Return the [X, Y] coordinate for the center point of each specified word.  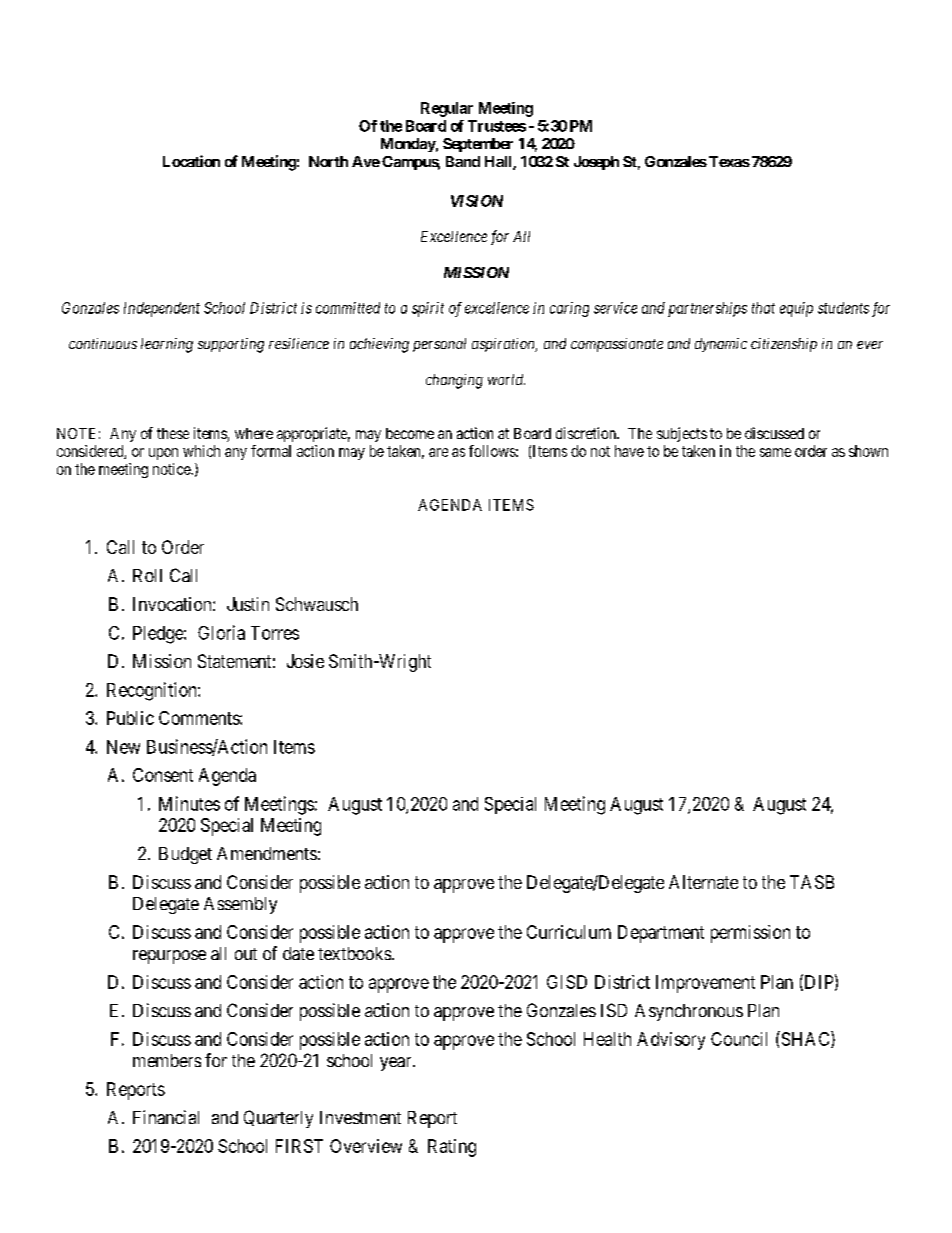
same [775, 452]
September [478, 145]
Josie [305, 661]
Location [191, 161]
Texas [729, 161]
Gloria [221, 632]
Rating [452, 1148]
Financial [166, 1117]
